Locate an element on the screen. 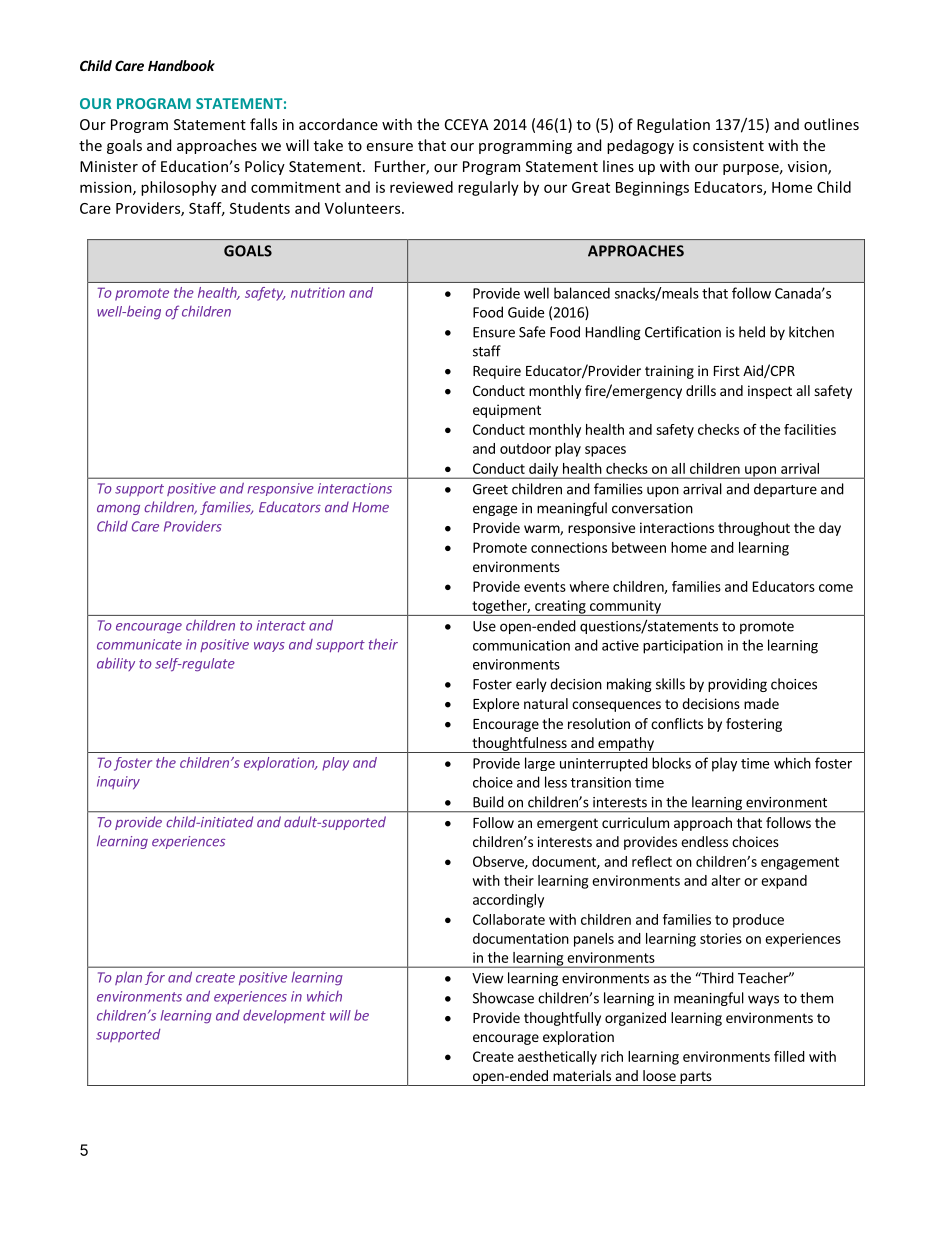 This screenshot has width=952, height=1233. events is located at coordinates (545, 587).
